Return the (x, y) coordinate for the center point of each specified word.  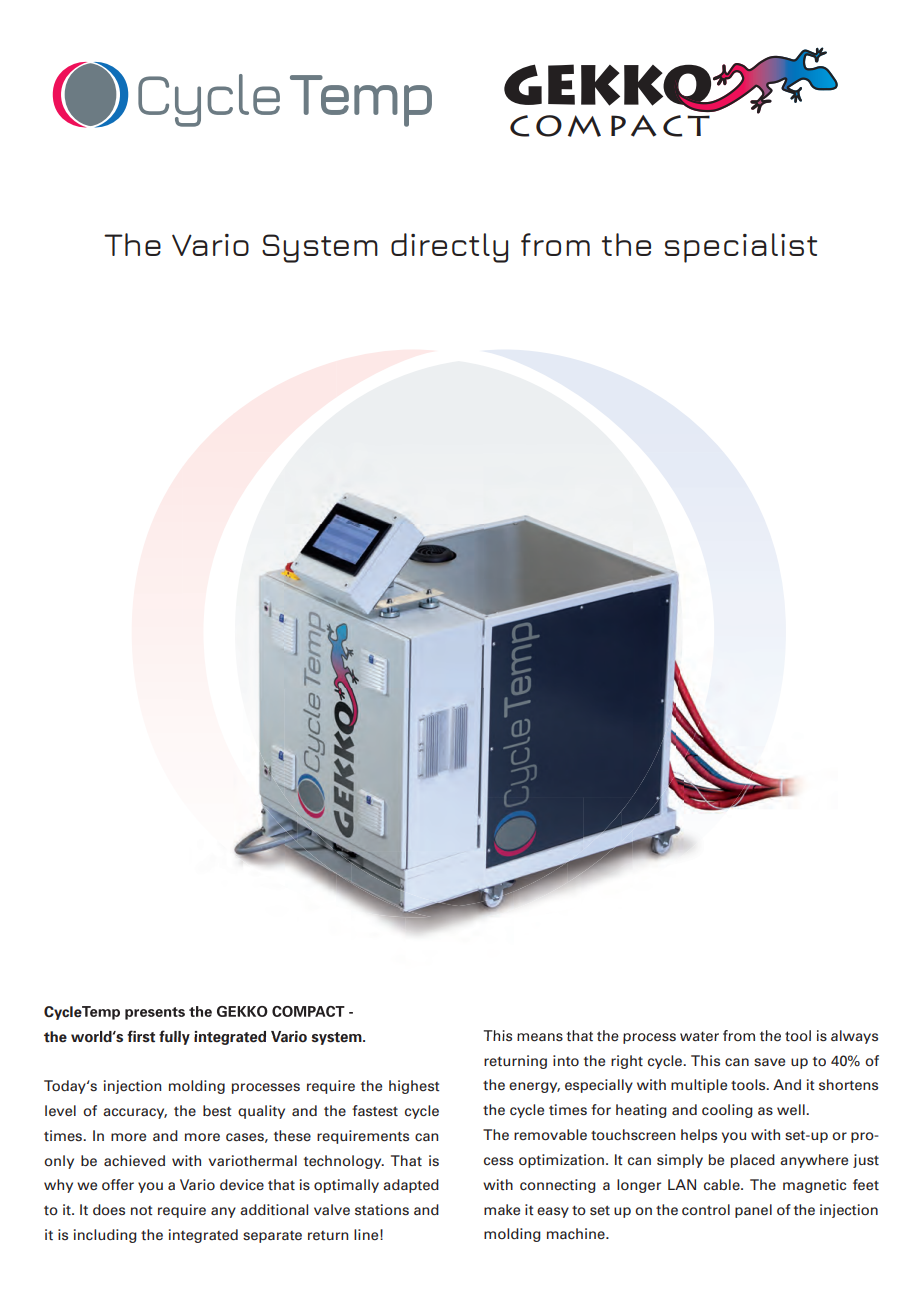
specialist (740, 248)
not (141, 1210)
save (769, 1062)
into (566, 1060)
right (627, 1062)
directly (449, 248)
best (217, 1110)
